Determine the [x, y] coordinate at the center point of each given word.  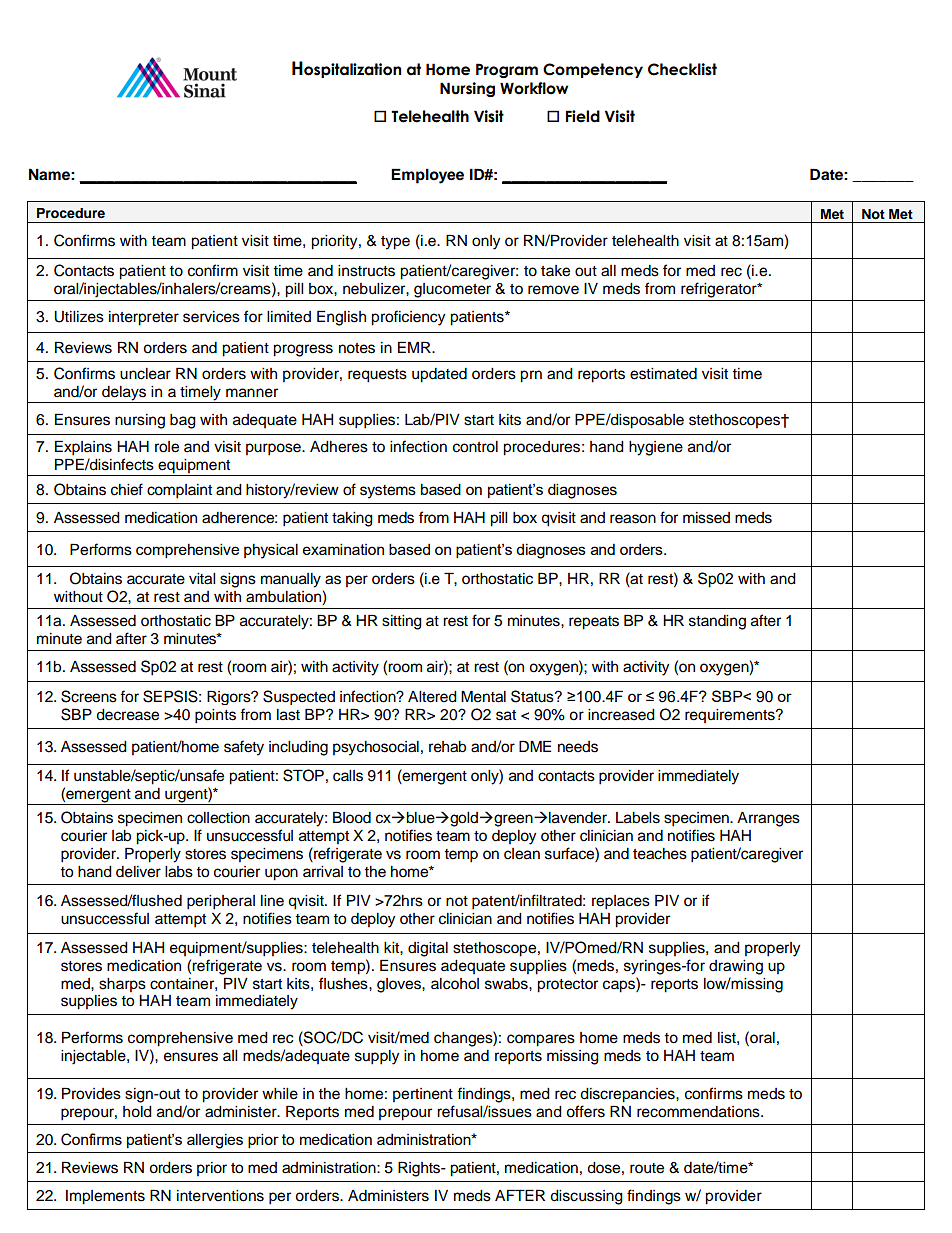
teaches [660, 854]
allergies [215, 1141]
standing [717, 622]
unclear [145, 374]
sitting [402, 622]
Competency [593, 70]
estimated [663, 374]
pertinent [423, 1095]
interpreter [144, 318]
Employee [427, 176]
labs [179, 872]
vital [202, 579]
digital [428, 949]
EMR [415, 347]
